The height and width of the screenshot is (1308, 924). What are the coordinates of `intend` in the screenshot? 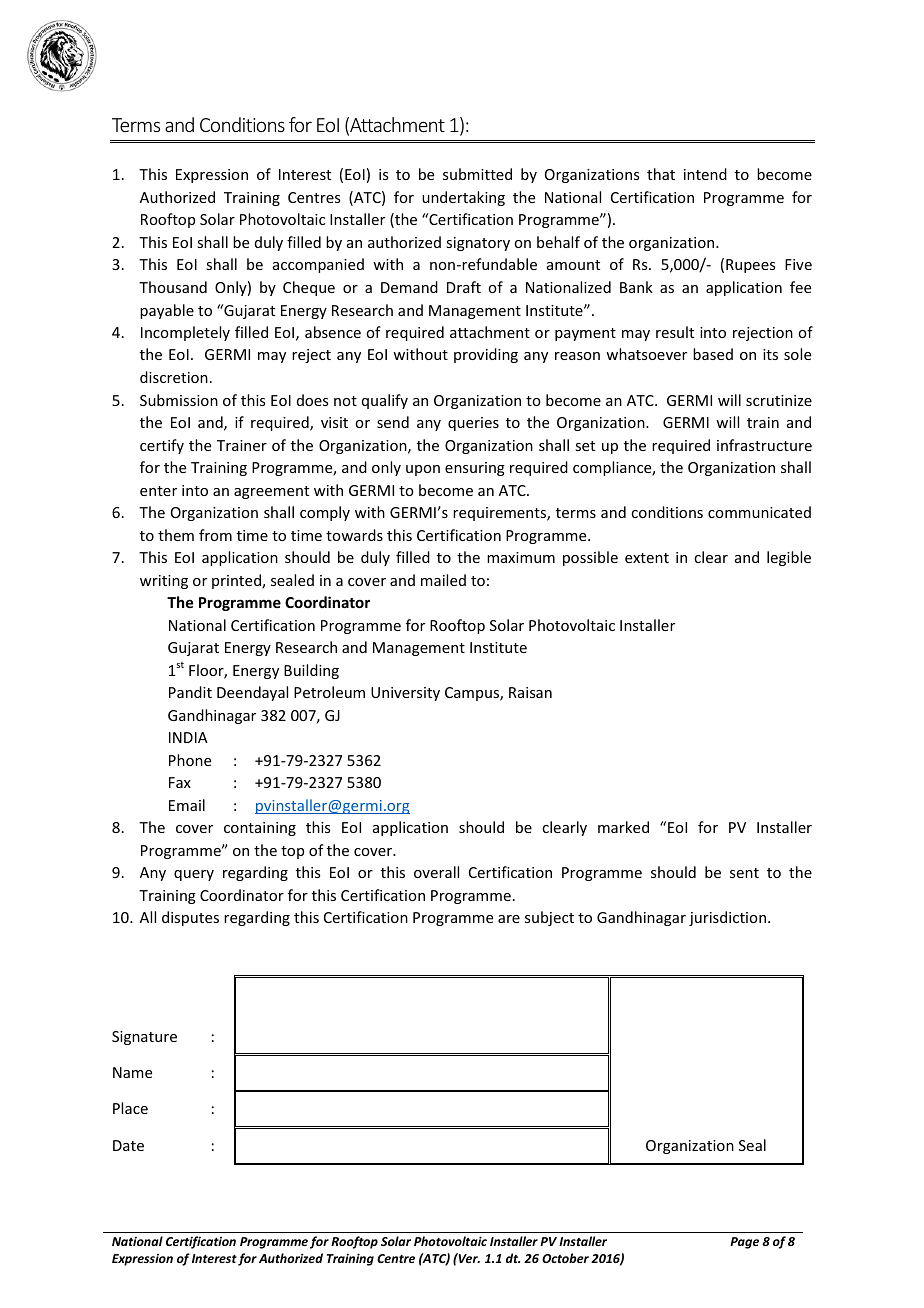 It's located at (705, 174).
